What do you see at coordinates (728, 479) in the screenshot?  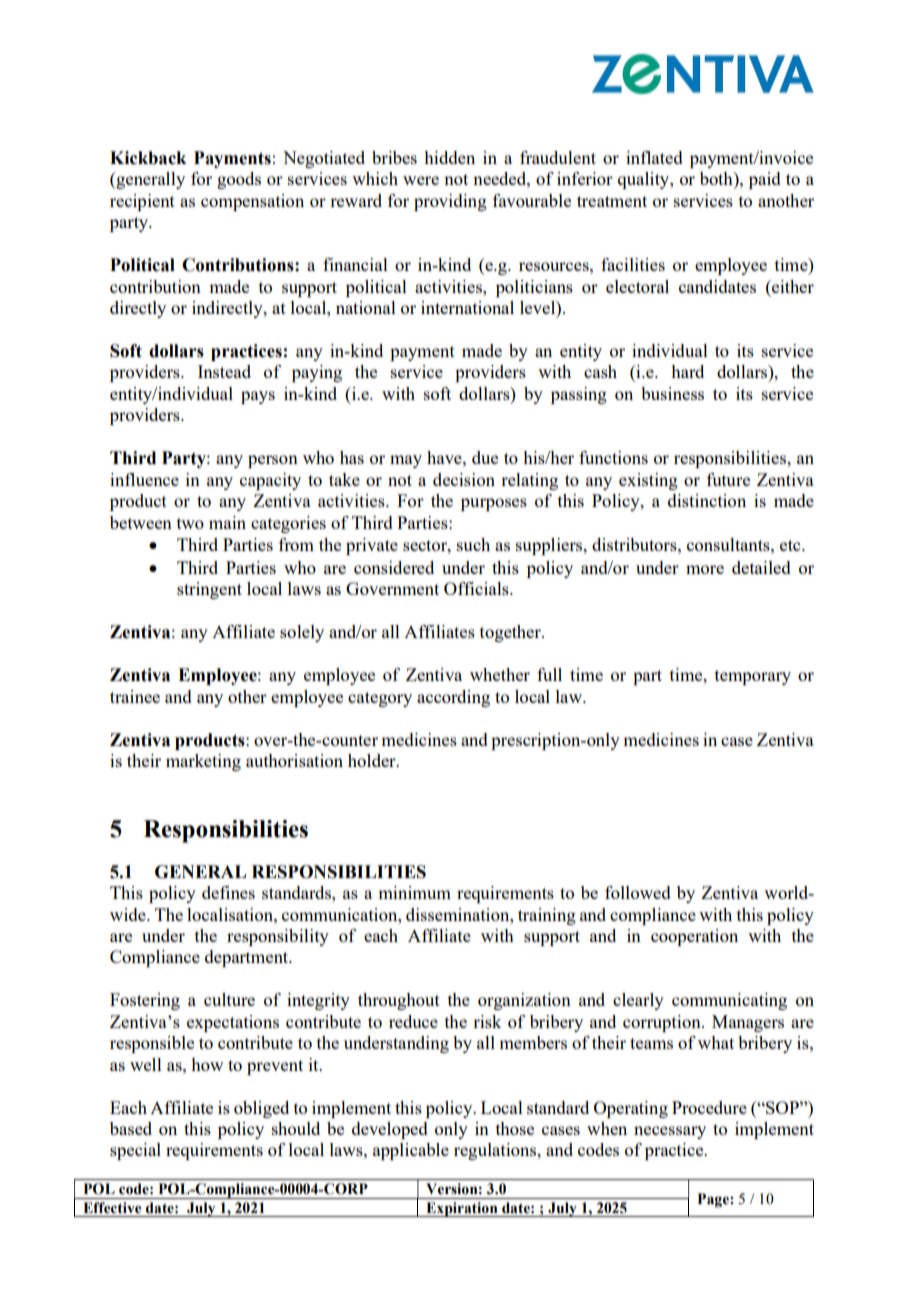 I see `future` at bounding box center [728, 479].
